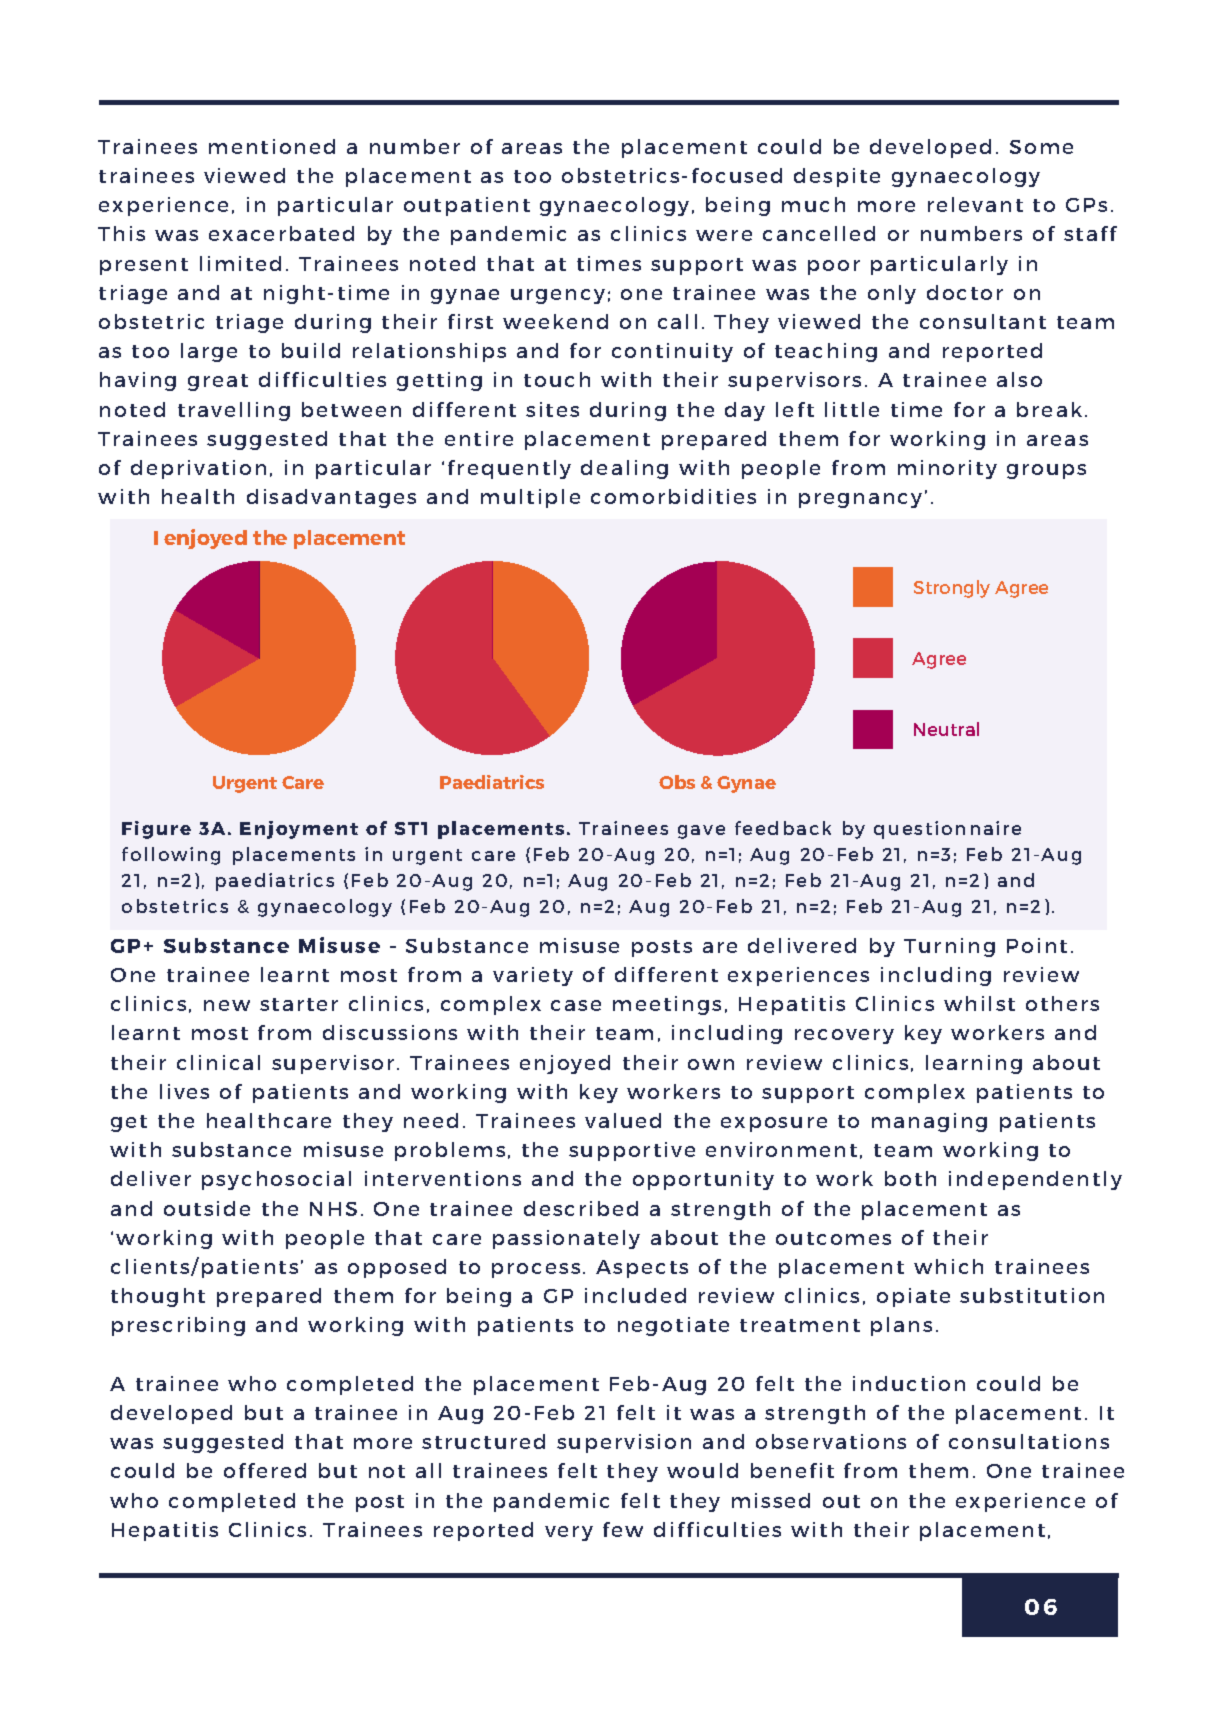  Describe the element at coordinates (272, 146) in the document. I see `mentioned` at that location.
